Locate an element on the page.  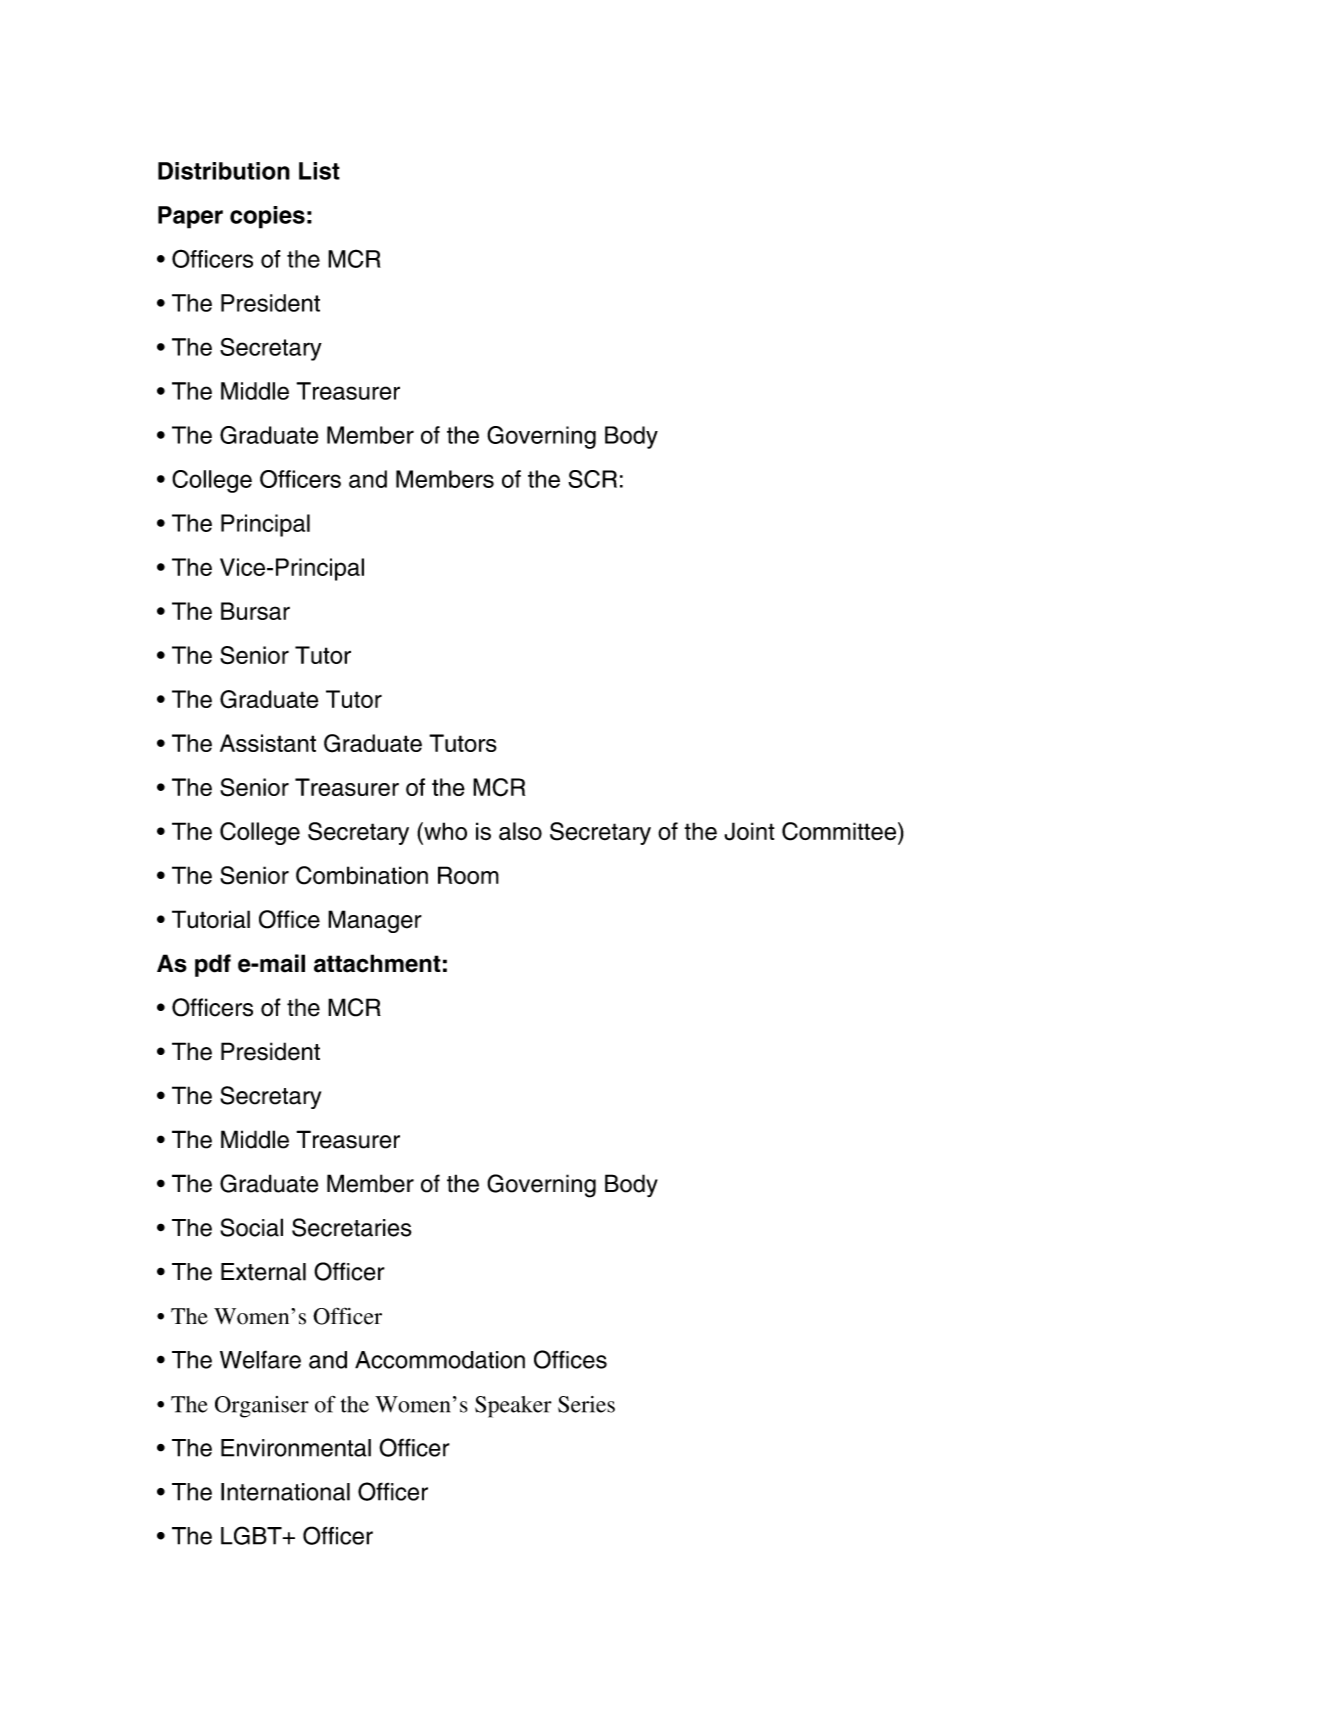
International is located at coordinates (285, 1492).
